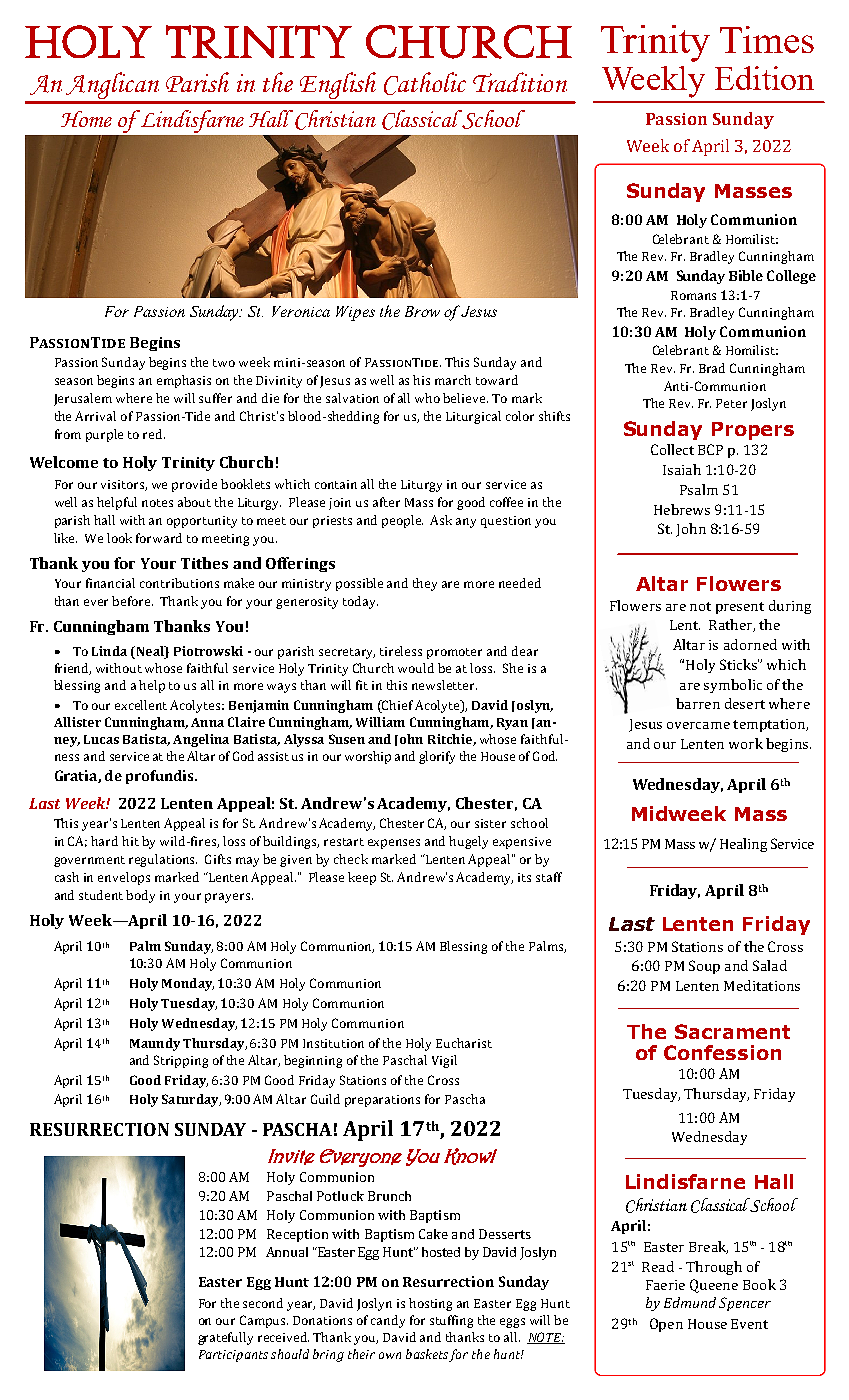 Image resolution: width=849 pixels, height=1400 pixels. What do you see at coordinates (155, 1044) in the image?
I see `Maundy` at bounding box center [155, 1044].
